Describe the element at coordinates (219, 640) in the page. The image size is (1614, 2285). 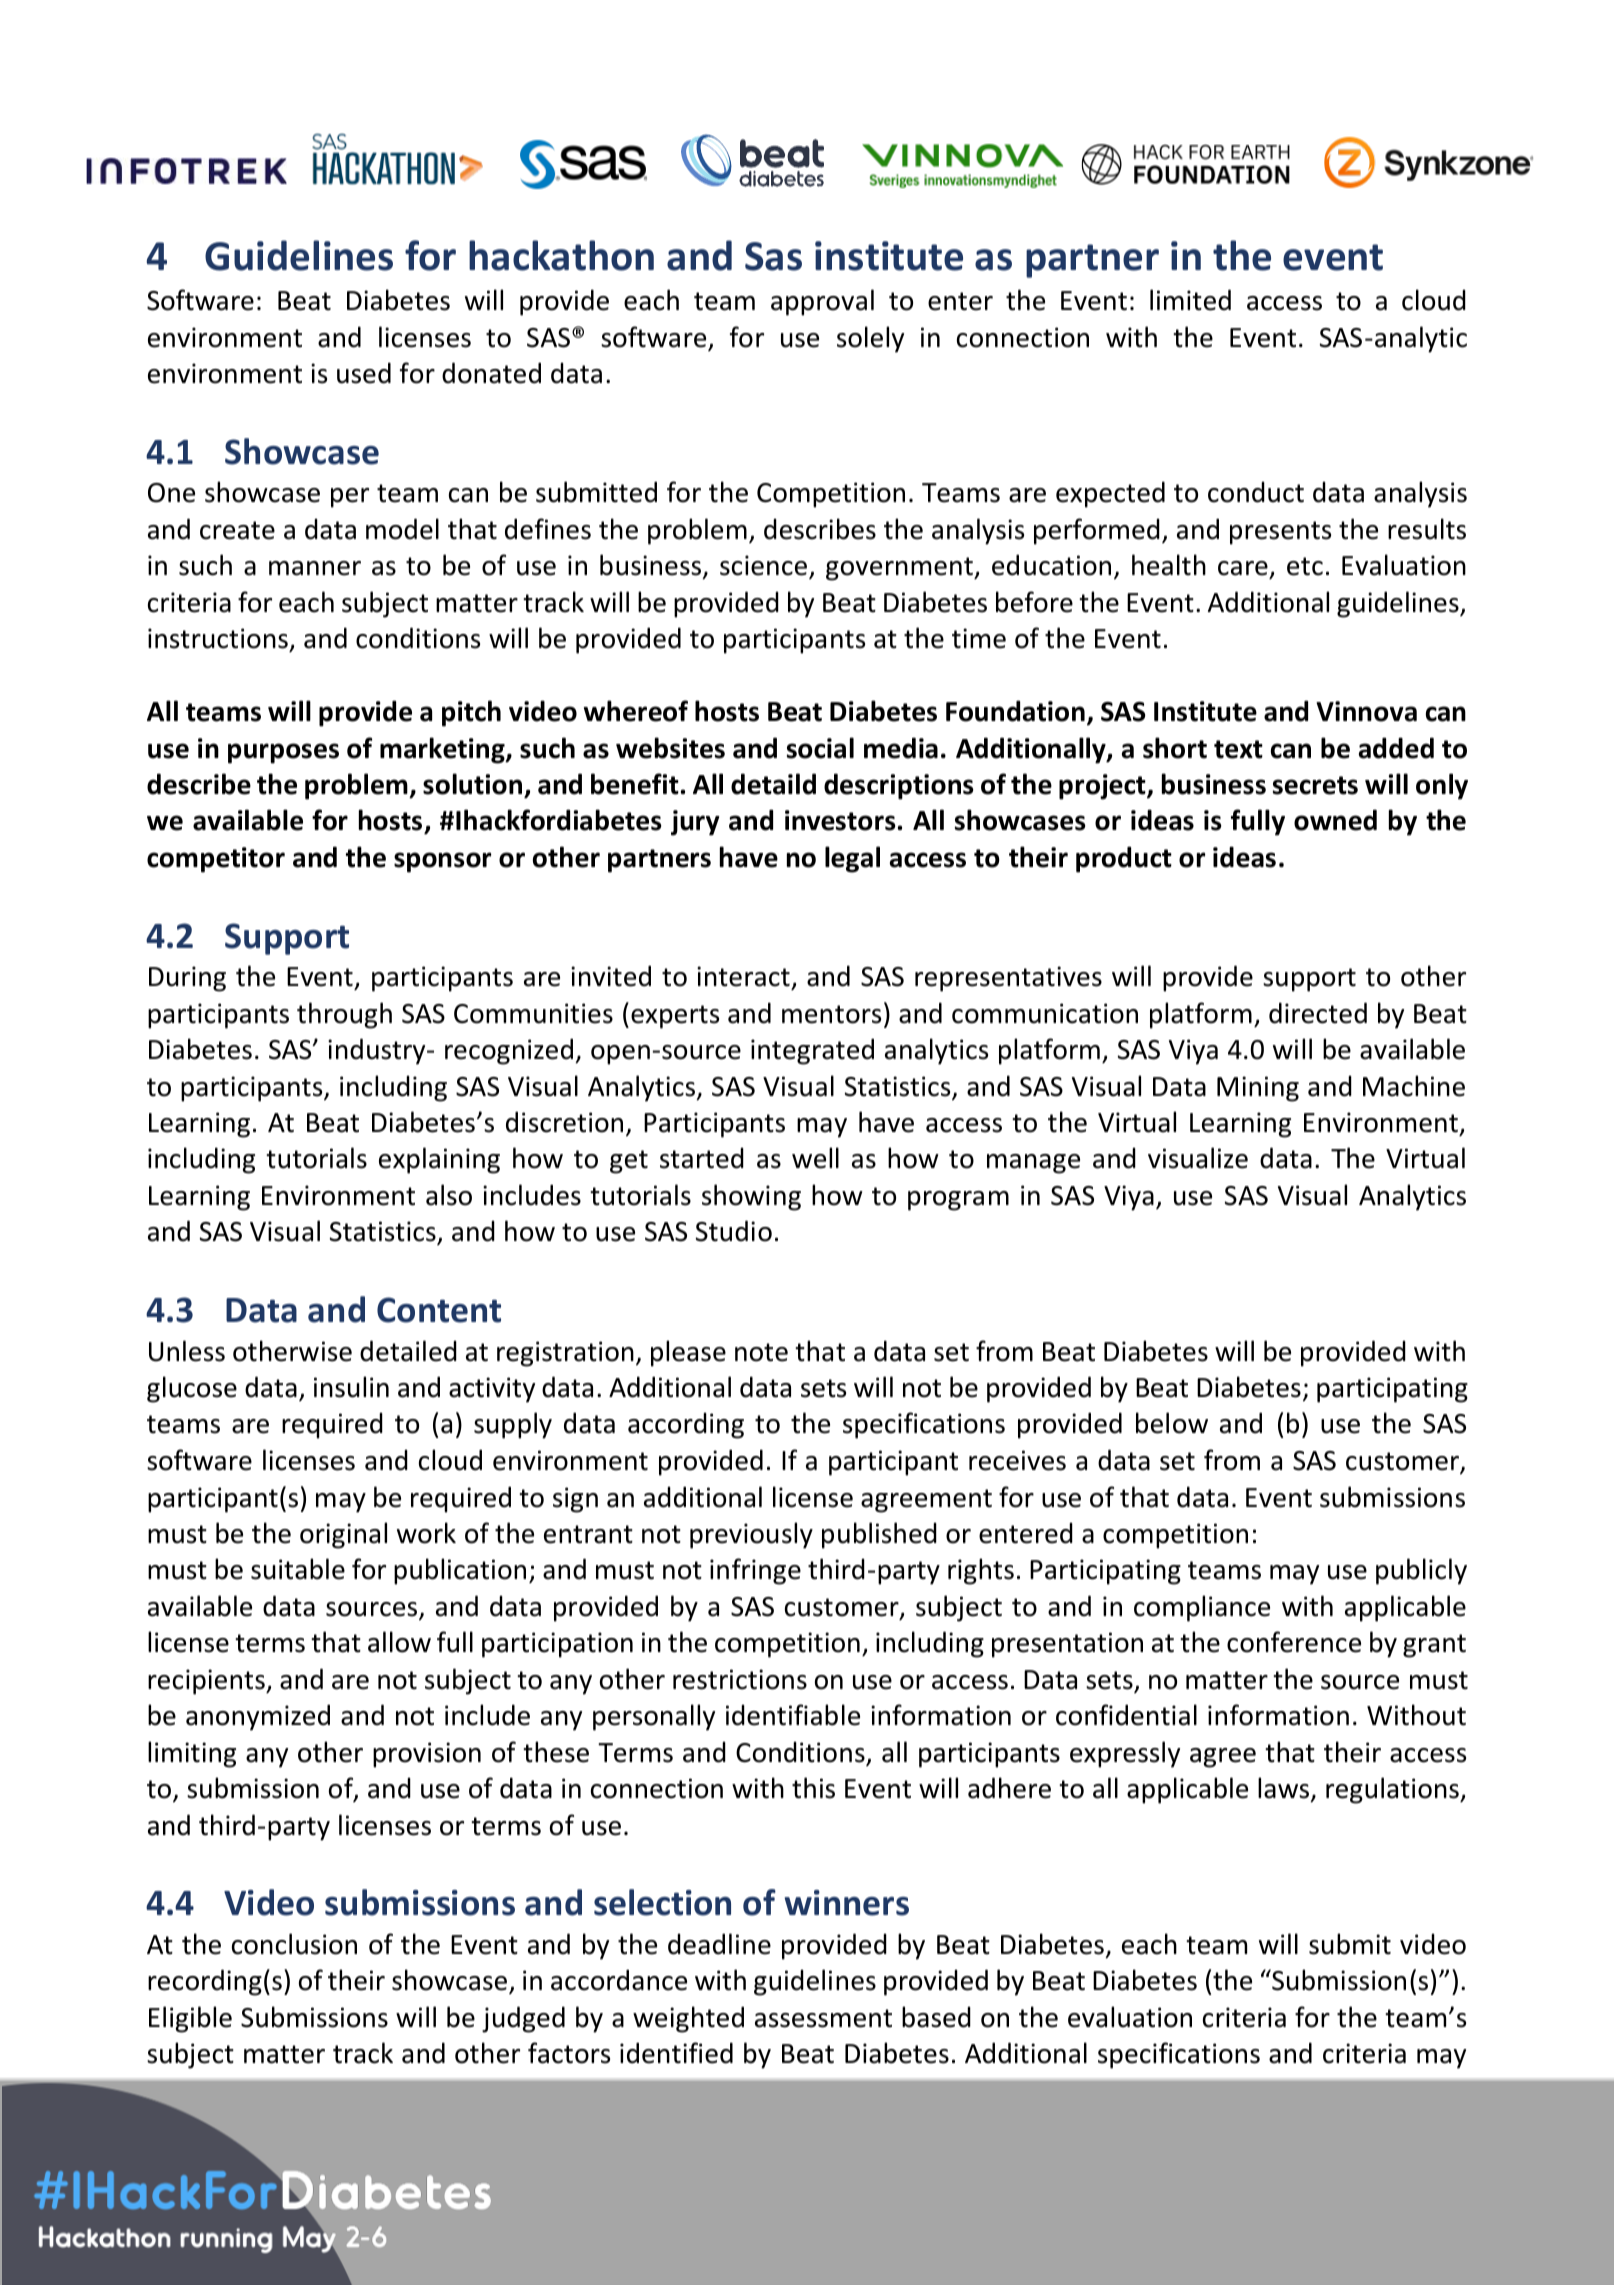
I see `instructions` at that location.
